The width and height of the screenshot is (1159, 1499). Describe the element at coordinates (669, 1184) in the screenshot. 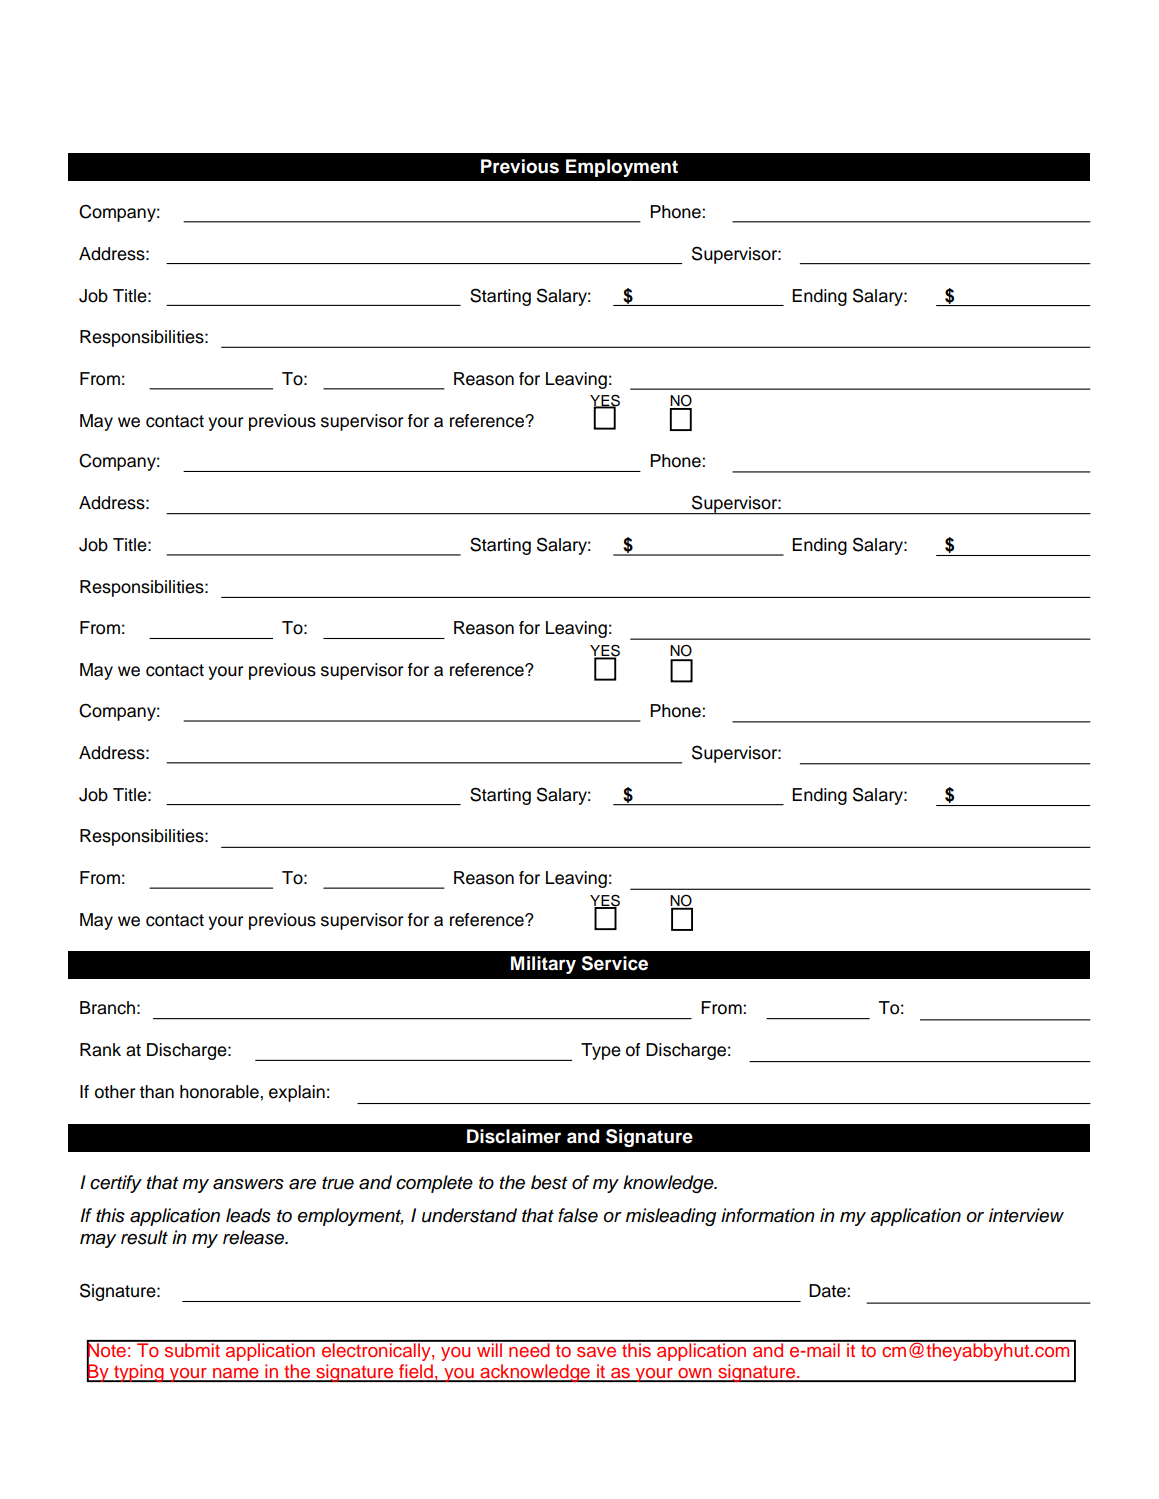

I see `knowledge` at that location.
